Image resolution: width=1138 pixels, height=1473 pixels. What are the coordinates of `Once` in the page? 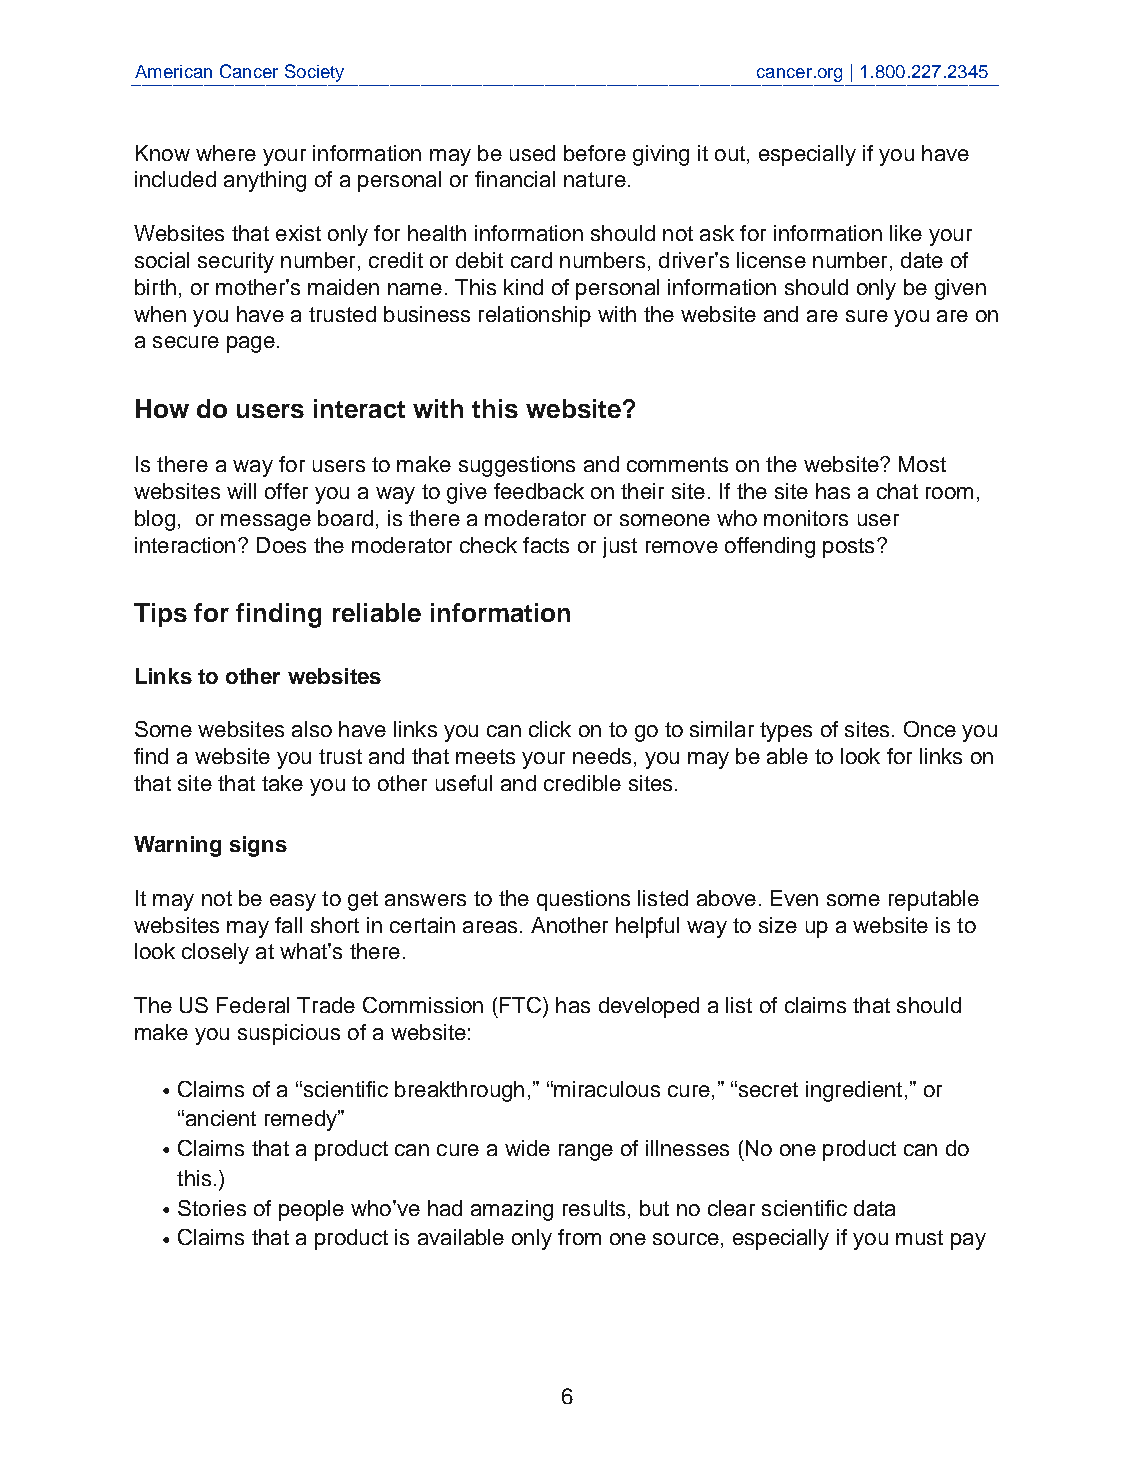 It's located at (930, 729).
